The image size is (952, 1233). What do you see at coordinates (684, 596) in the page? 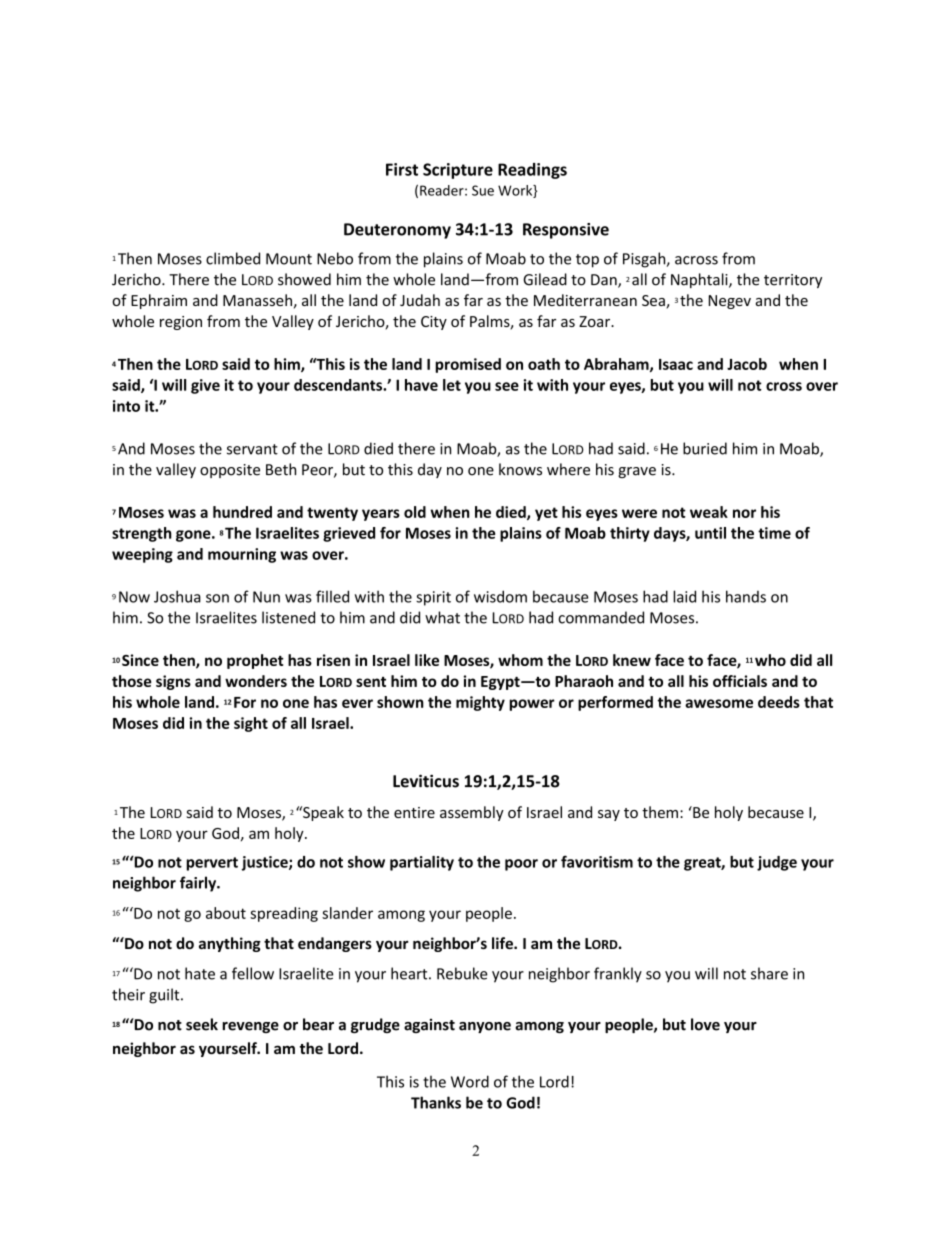
I see `laid` at bounding box center [684, 596].
